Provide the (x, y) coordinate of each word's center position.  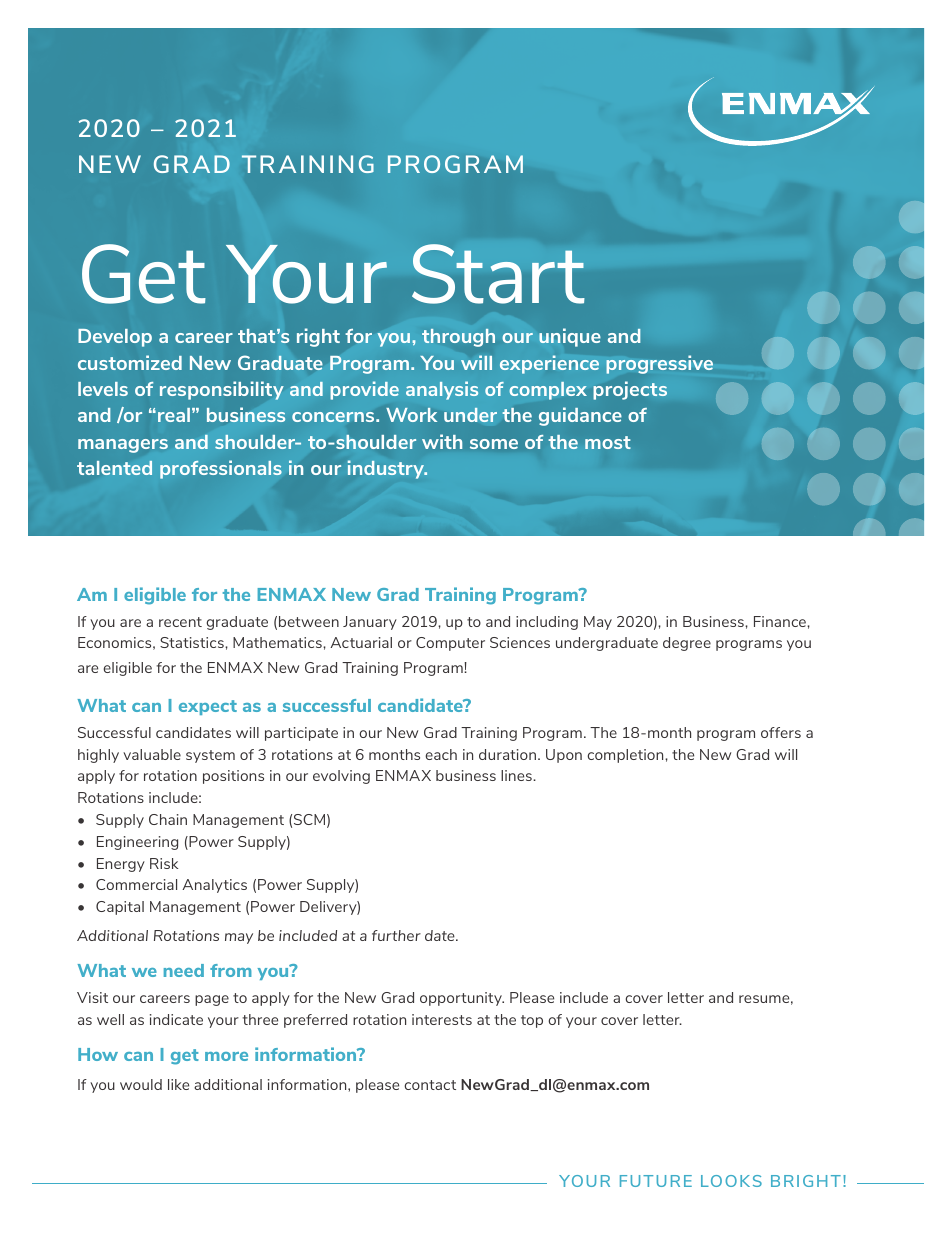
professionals (221, 469)
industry (387, 469)
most (608, 442)
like (178, 1084)
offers (781, 732)
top (532, 1021)
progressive (659, 364)
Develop (115, 338)
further (396, 935)
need (184, 970)
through (458, 338)
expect (208, 707)
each (441, 754)
